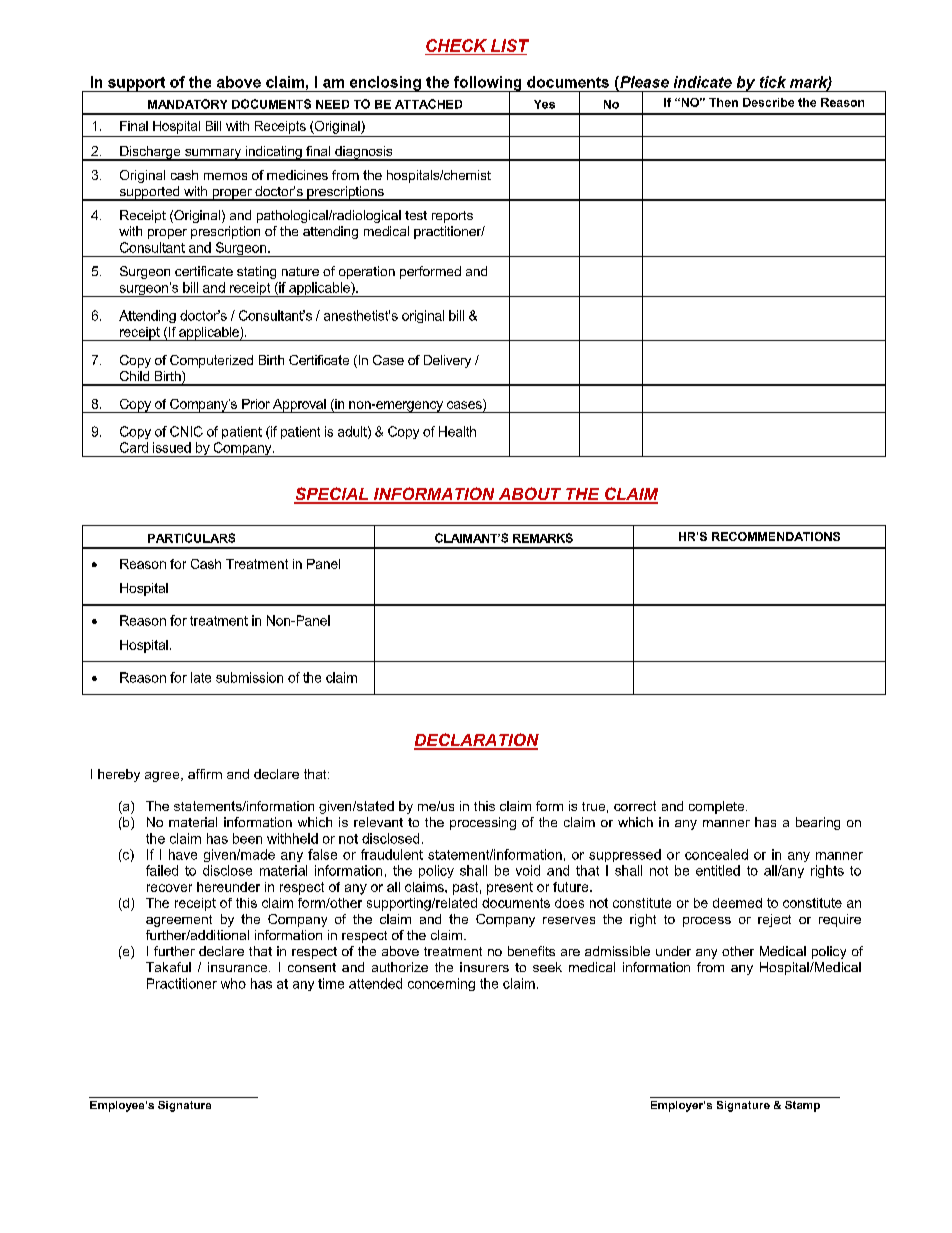  I want to click on Stamp, so click(802, 1106).
